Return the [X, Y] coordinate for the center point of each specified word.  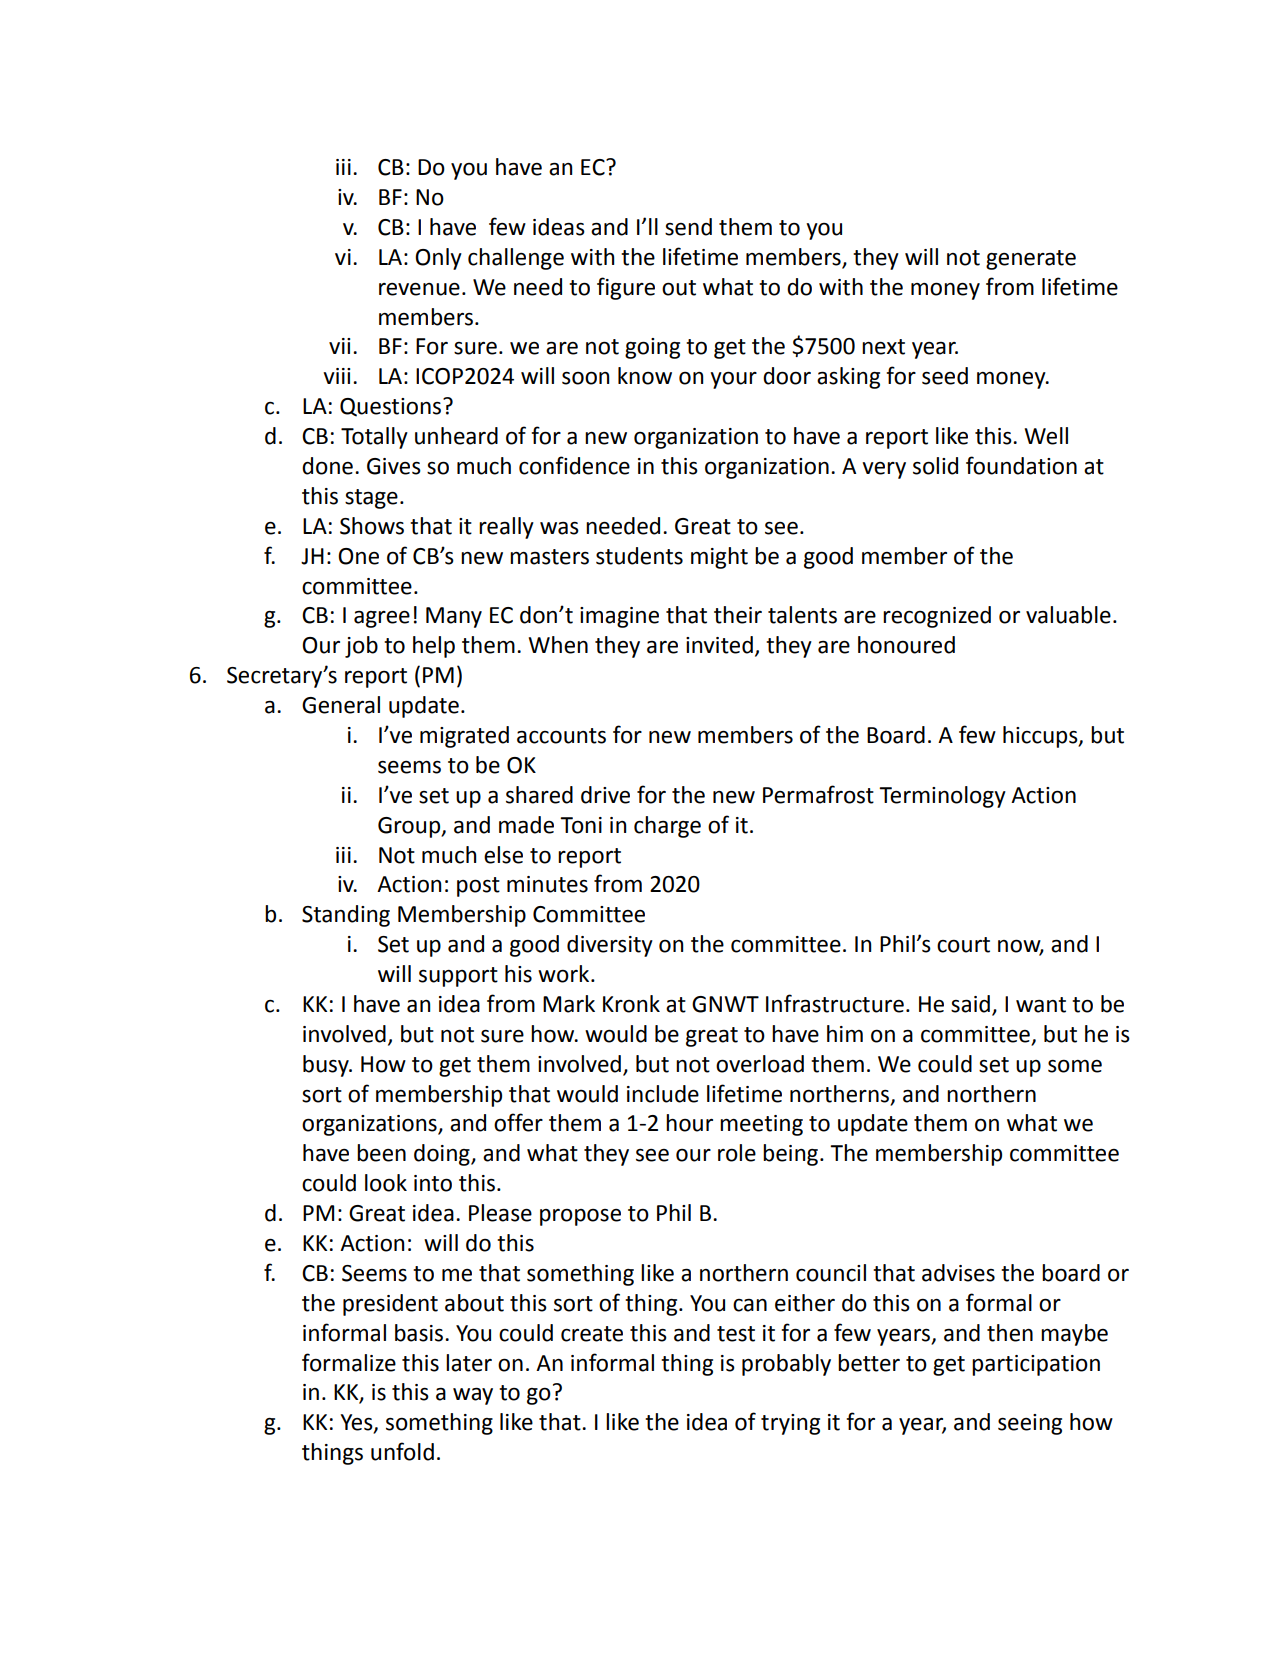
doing [443, 1155]
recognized [937, 617]
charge [667, 827]
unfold [402, 1451]
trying [790, 1424]
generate [1031, 260]
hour [689, 1123]
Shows [372, 526]
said [970, 1004]
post [478, 887]
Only [438, 259]
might [719, 558]
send [688, 227]
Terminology [942, 797]
